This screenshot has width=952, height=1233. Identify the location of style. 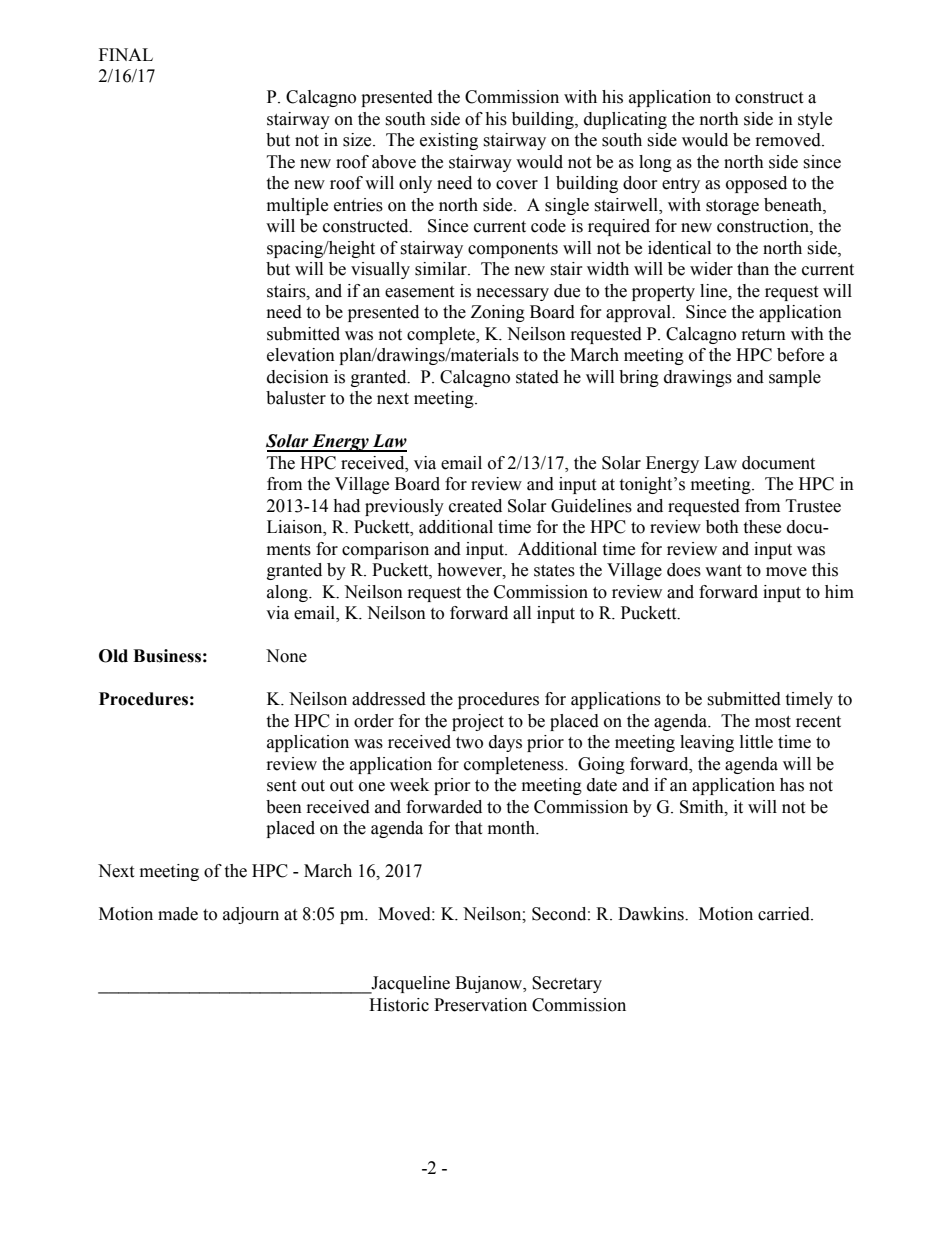
(815, 120).
